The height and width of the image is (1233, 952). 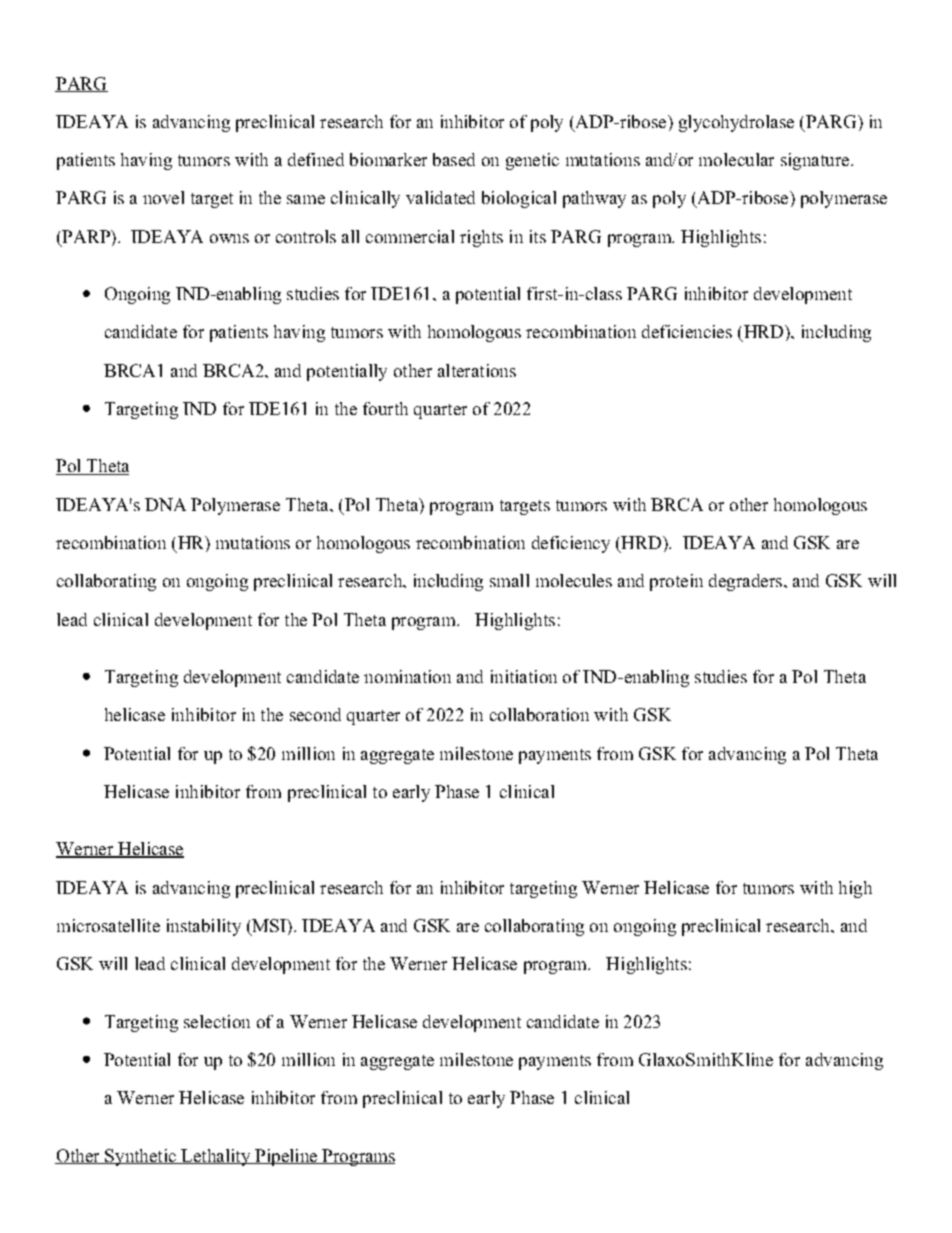 I want to click on initiation, so click(x=524, y=676).
